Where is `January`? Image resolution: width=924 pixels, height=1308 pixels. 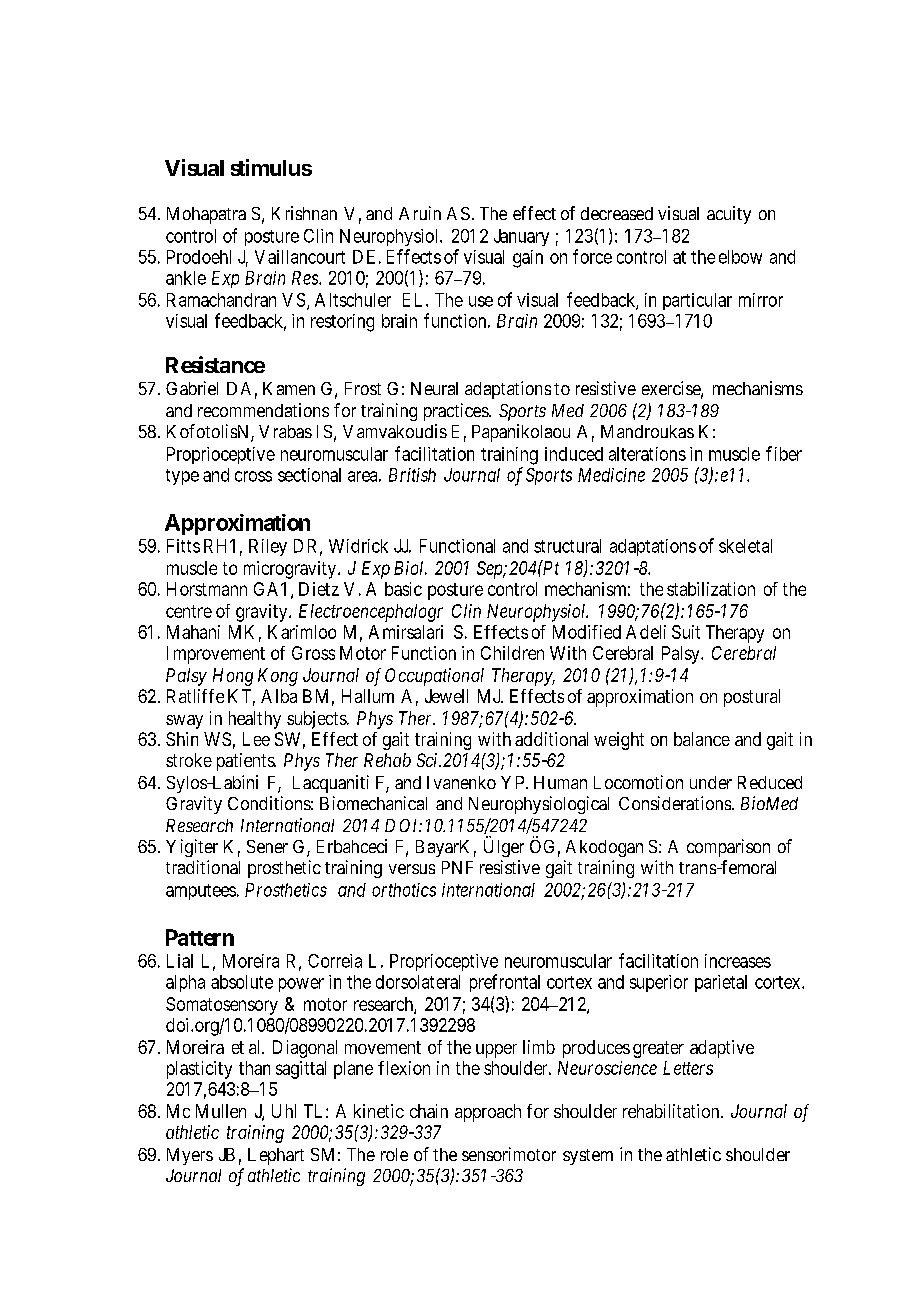 January is located at coordinates (521, 237).
